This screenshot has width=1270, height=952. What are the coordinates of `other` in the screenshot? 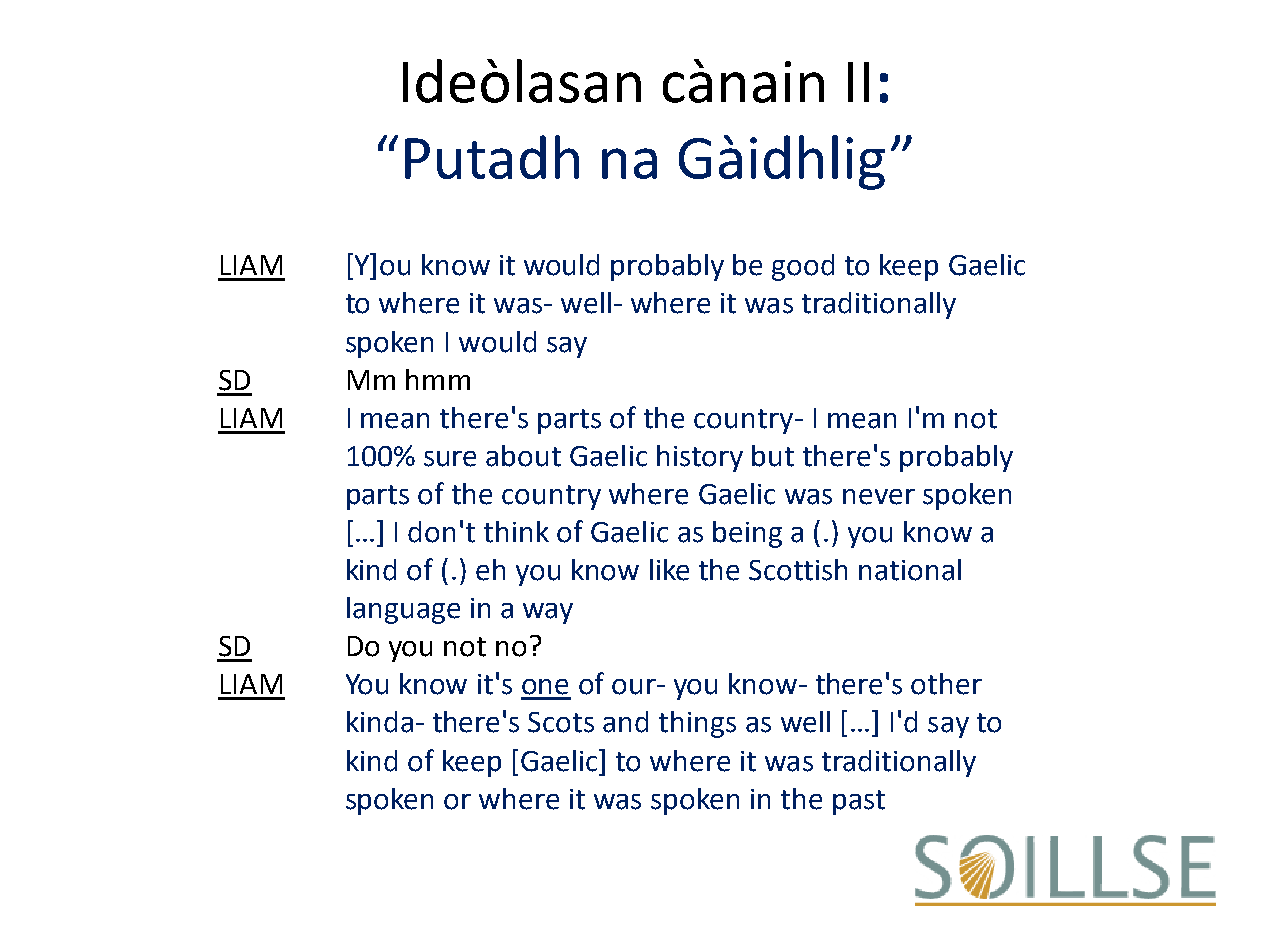 It's located at (946, 684).
